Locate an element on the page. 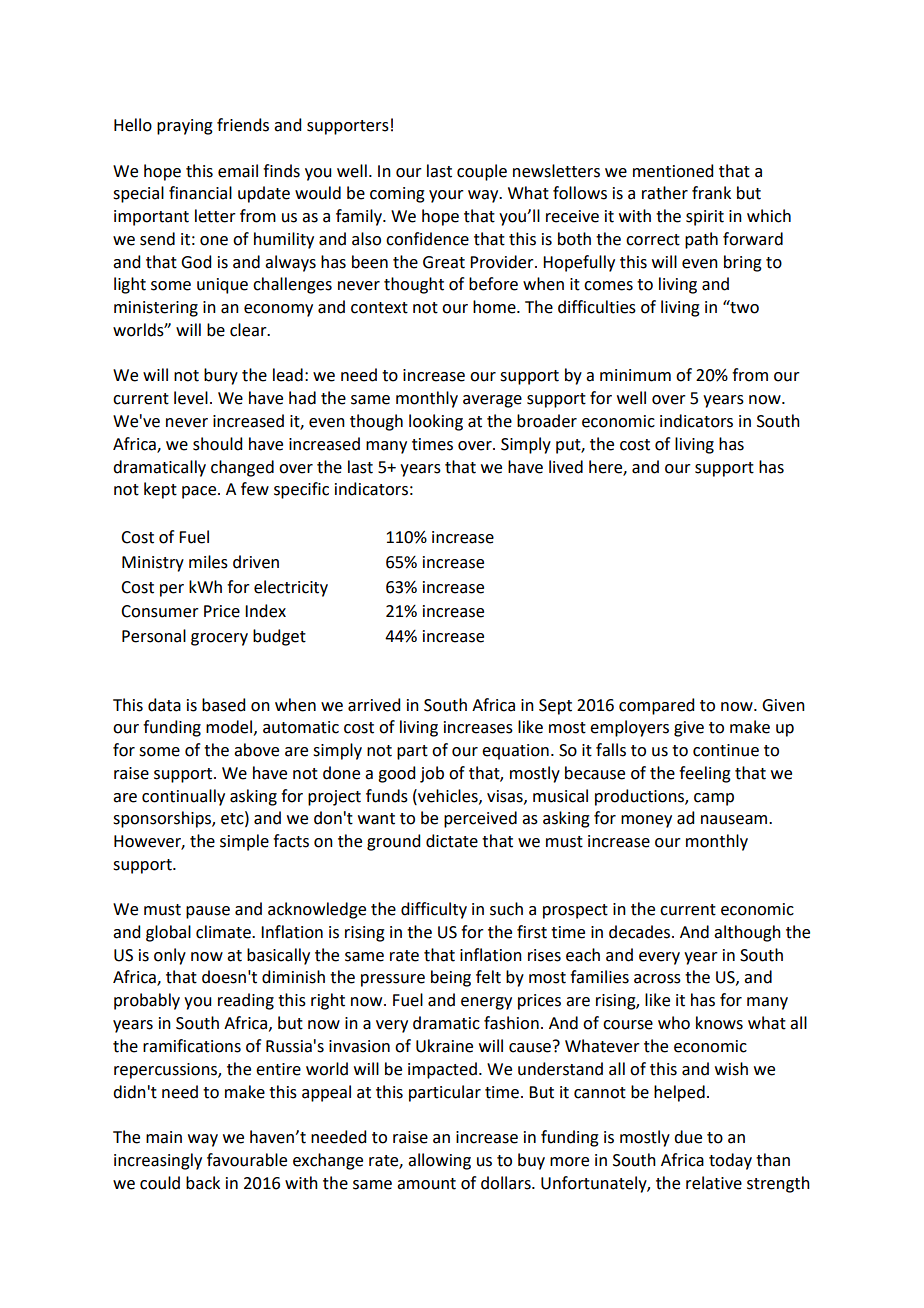 Image resolution: width=924 pixels, height=1308 pixels. back is located at coordinates (203, 1183).
